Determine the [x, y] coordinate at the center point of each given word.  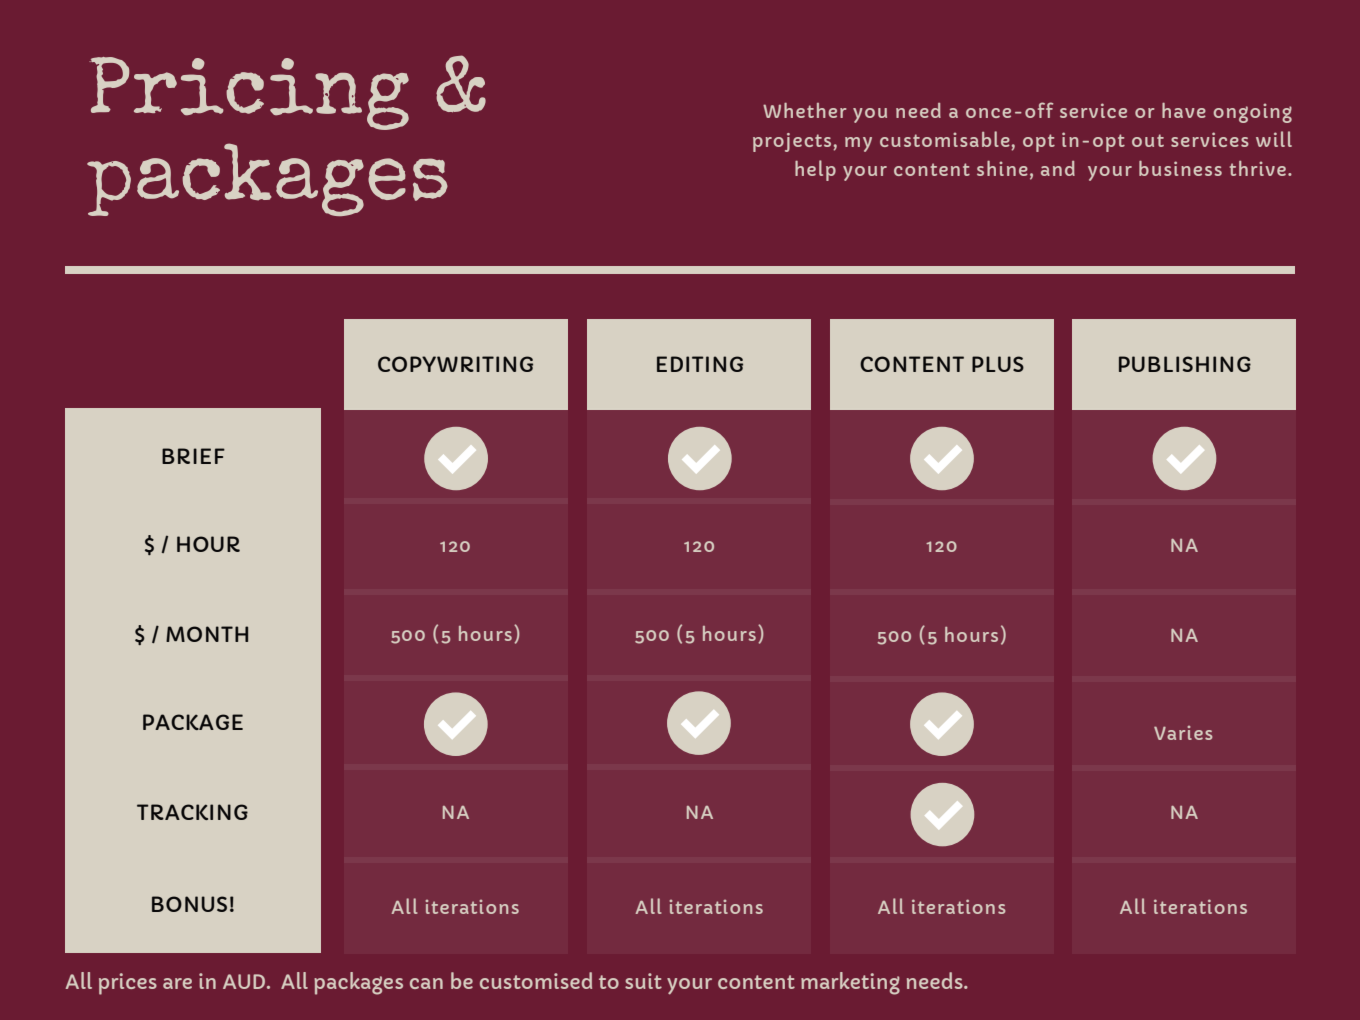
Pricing [249, 93]
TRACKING [192, 812]
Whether [804, 110]
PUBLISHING [1185, 364]
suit [643, 981]
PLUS [998, 364]
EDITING [700, 364]
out [1148, 140]
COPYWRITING [455, 364]
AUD [245, 981]
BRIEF [193, 456]
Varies [1183, 733]
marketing [850, 983]
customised [536, 980]
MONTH [207, 634]
